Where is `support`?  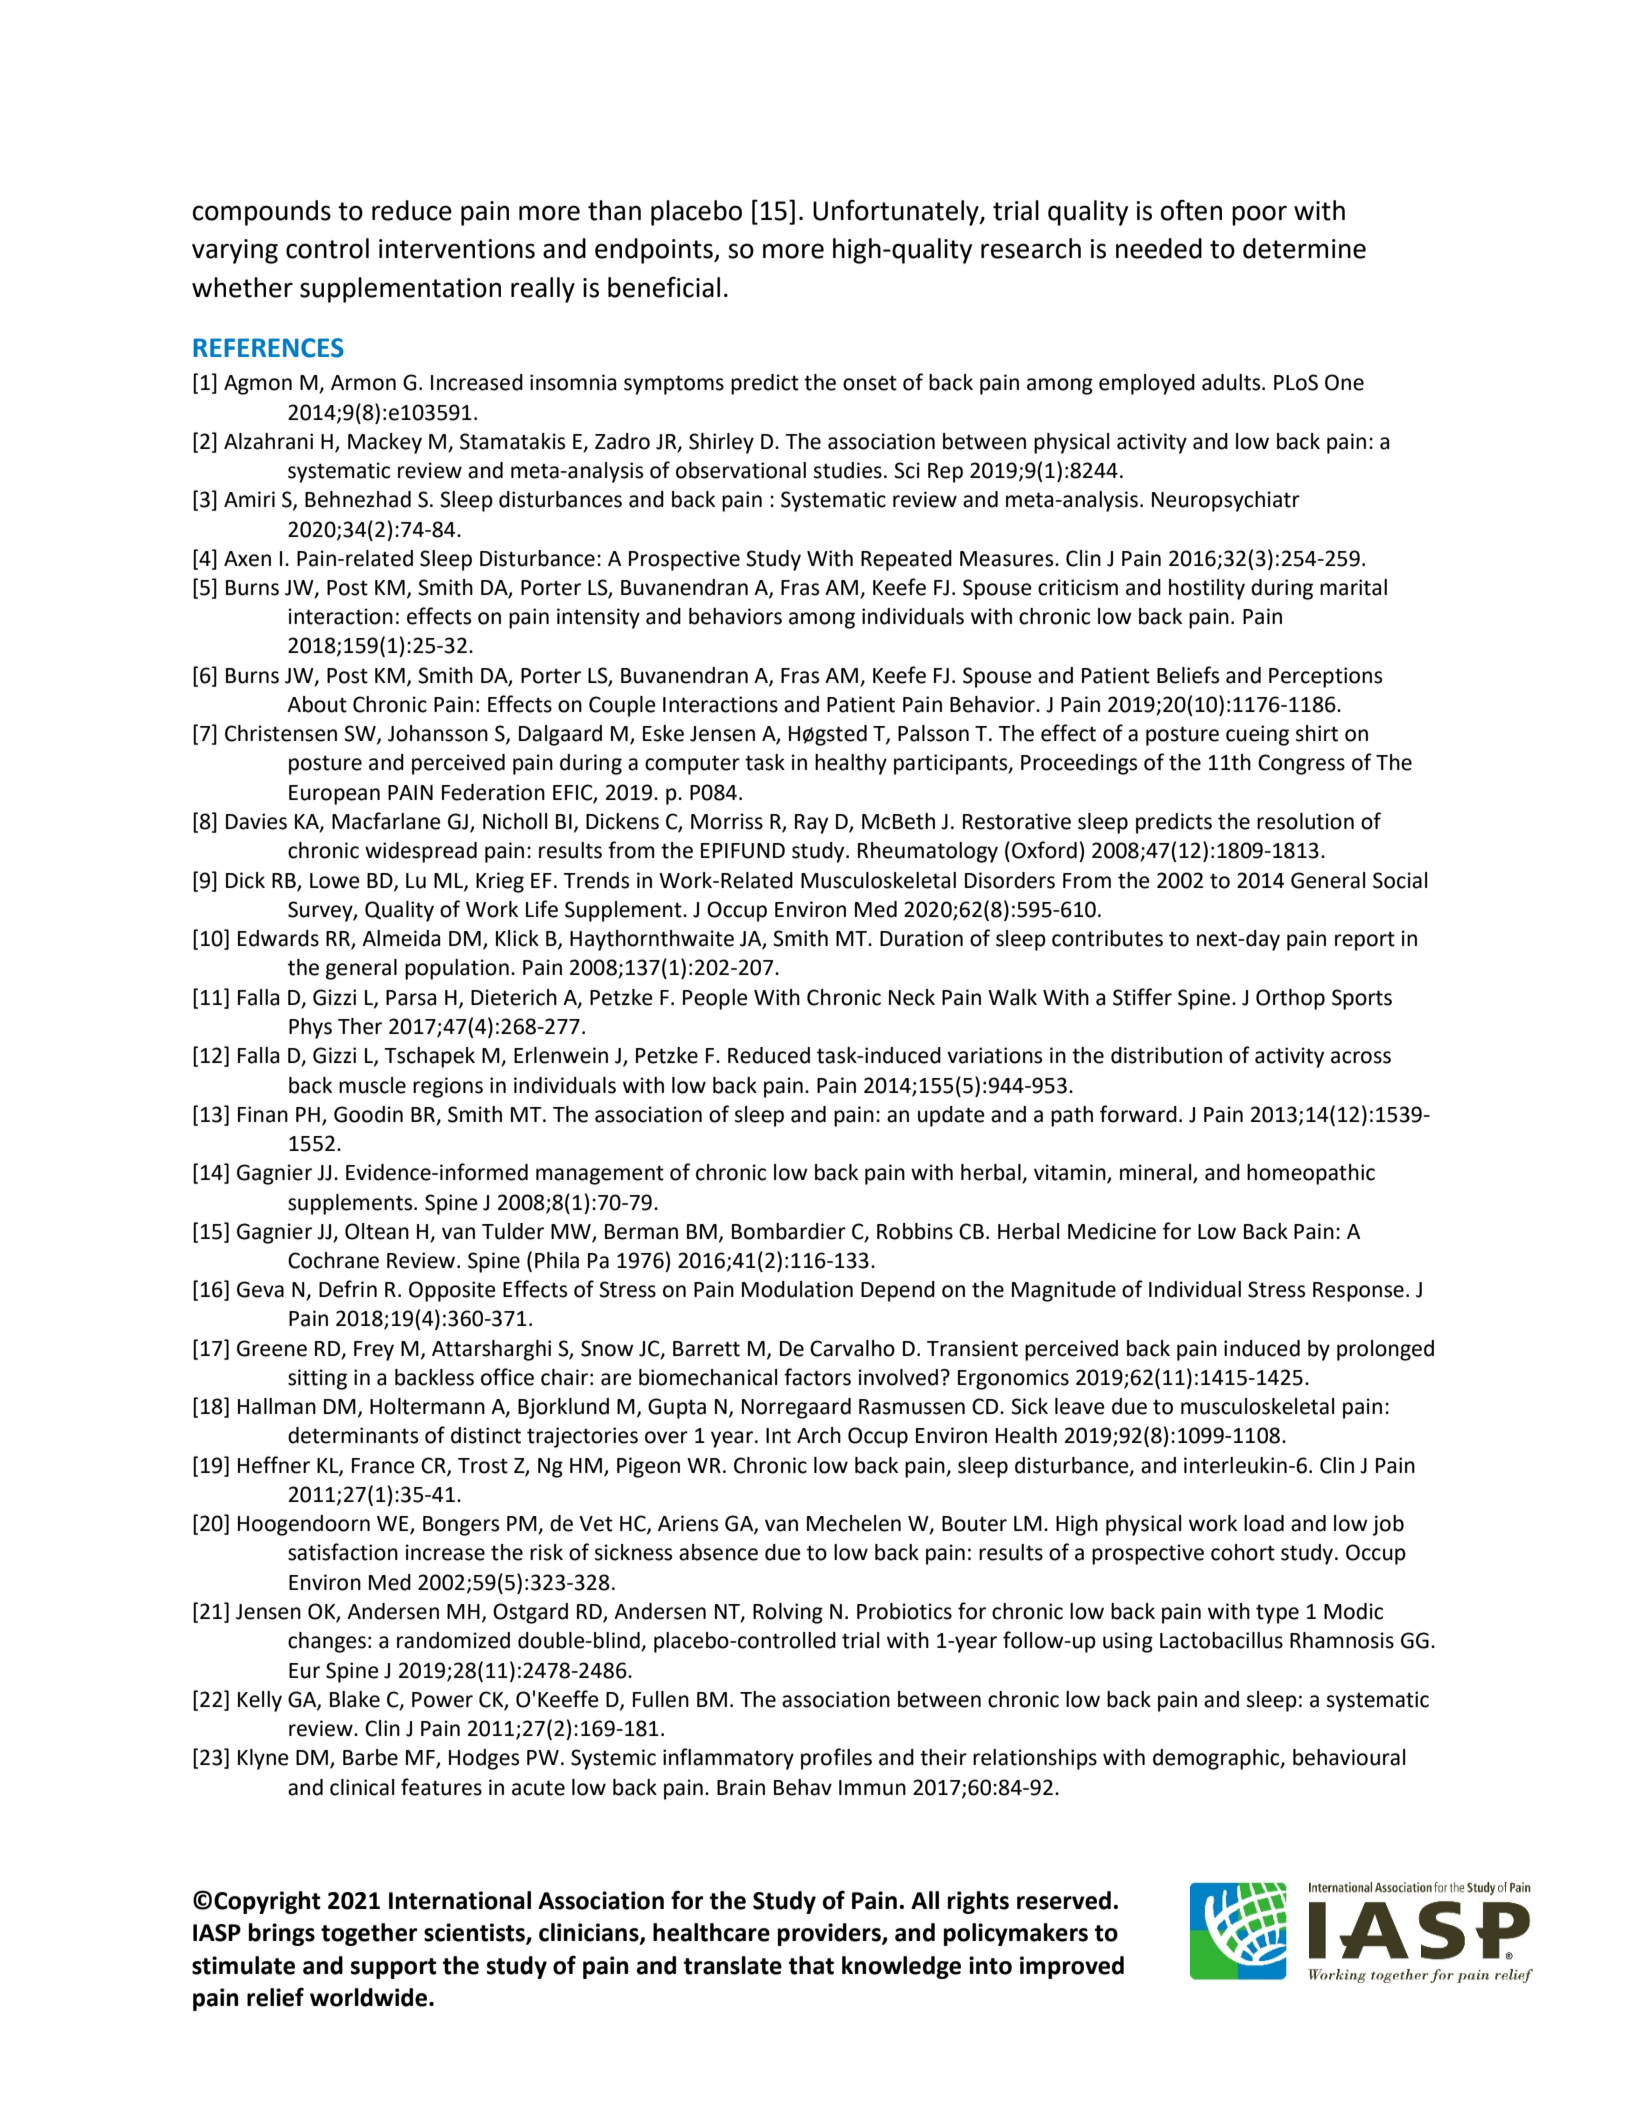 support is located at coordinates (394, 1968).
